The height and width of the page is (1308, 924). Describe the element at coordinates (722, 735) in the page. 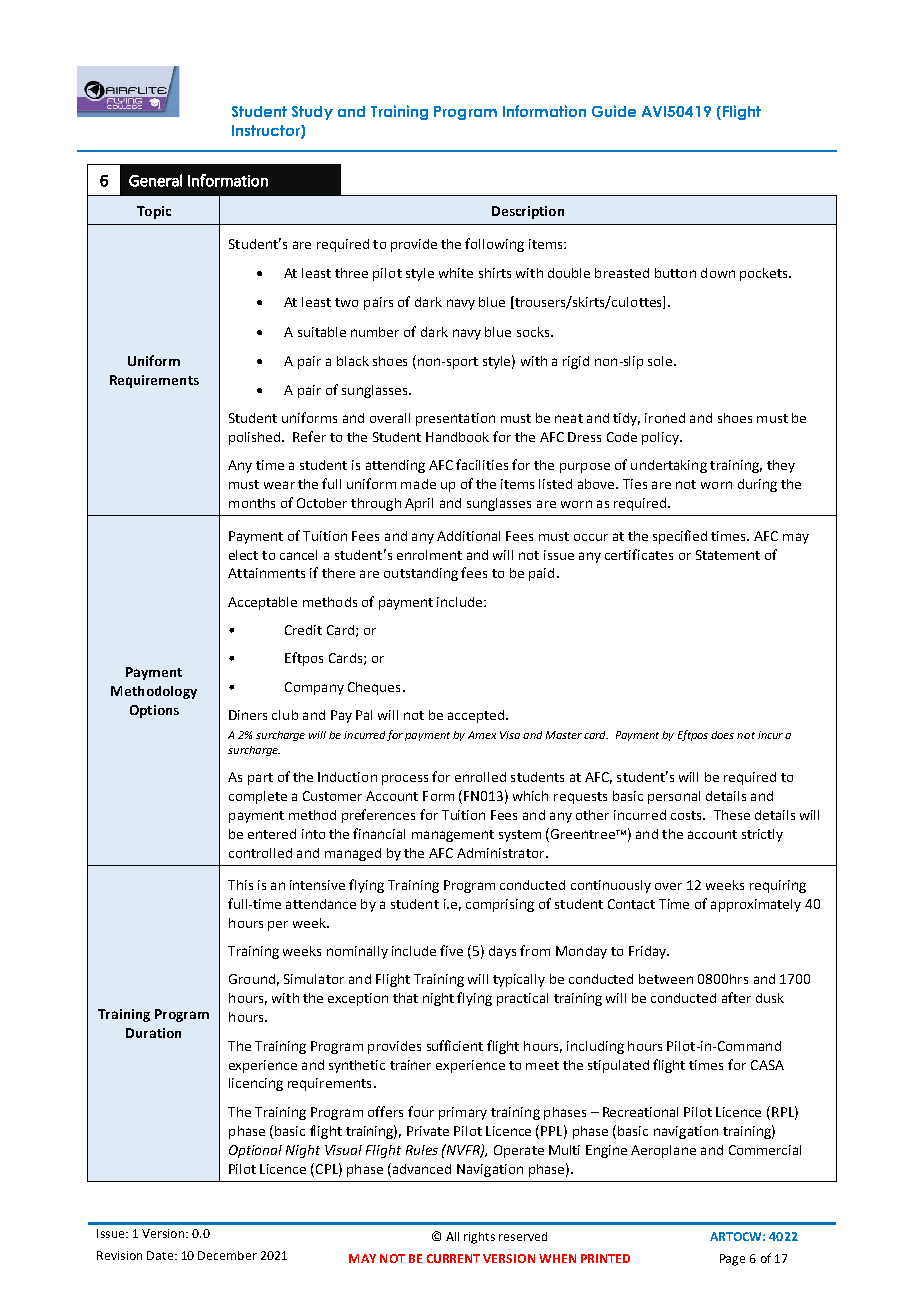

I see `does` at that location.
